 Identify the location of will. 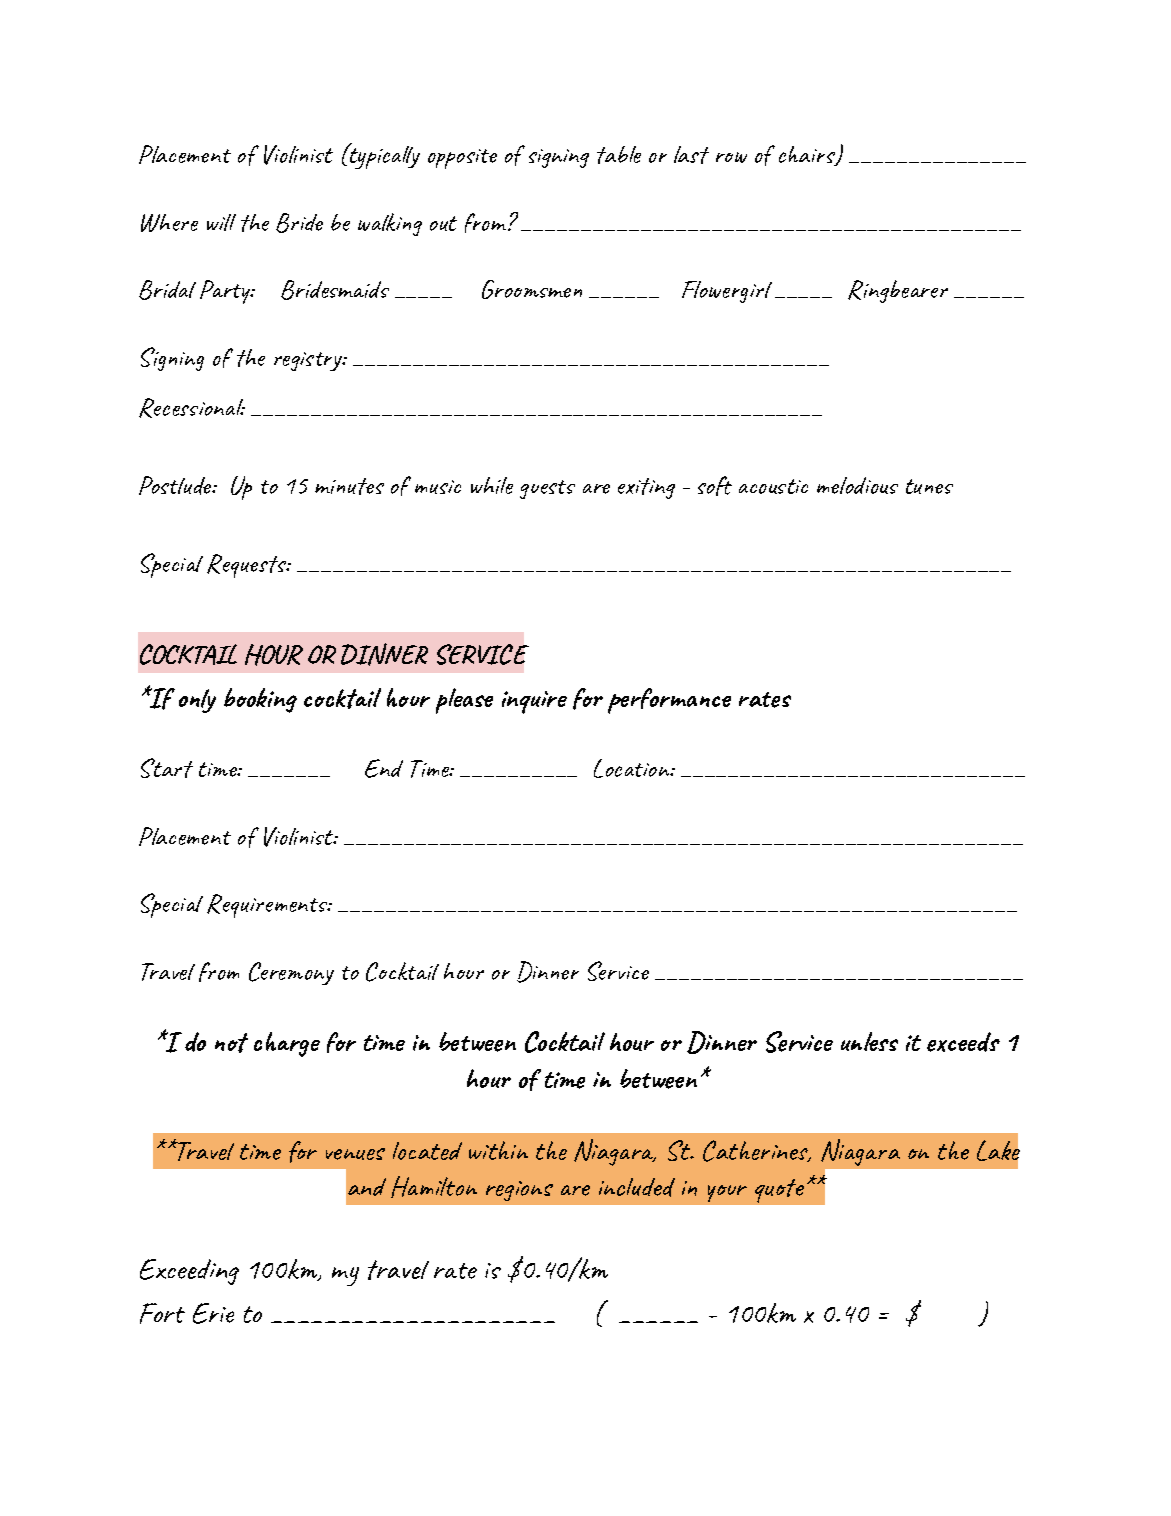
(221, 222).
